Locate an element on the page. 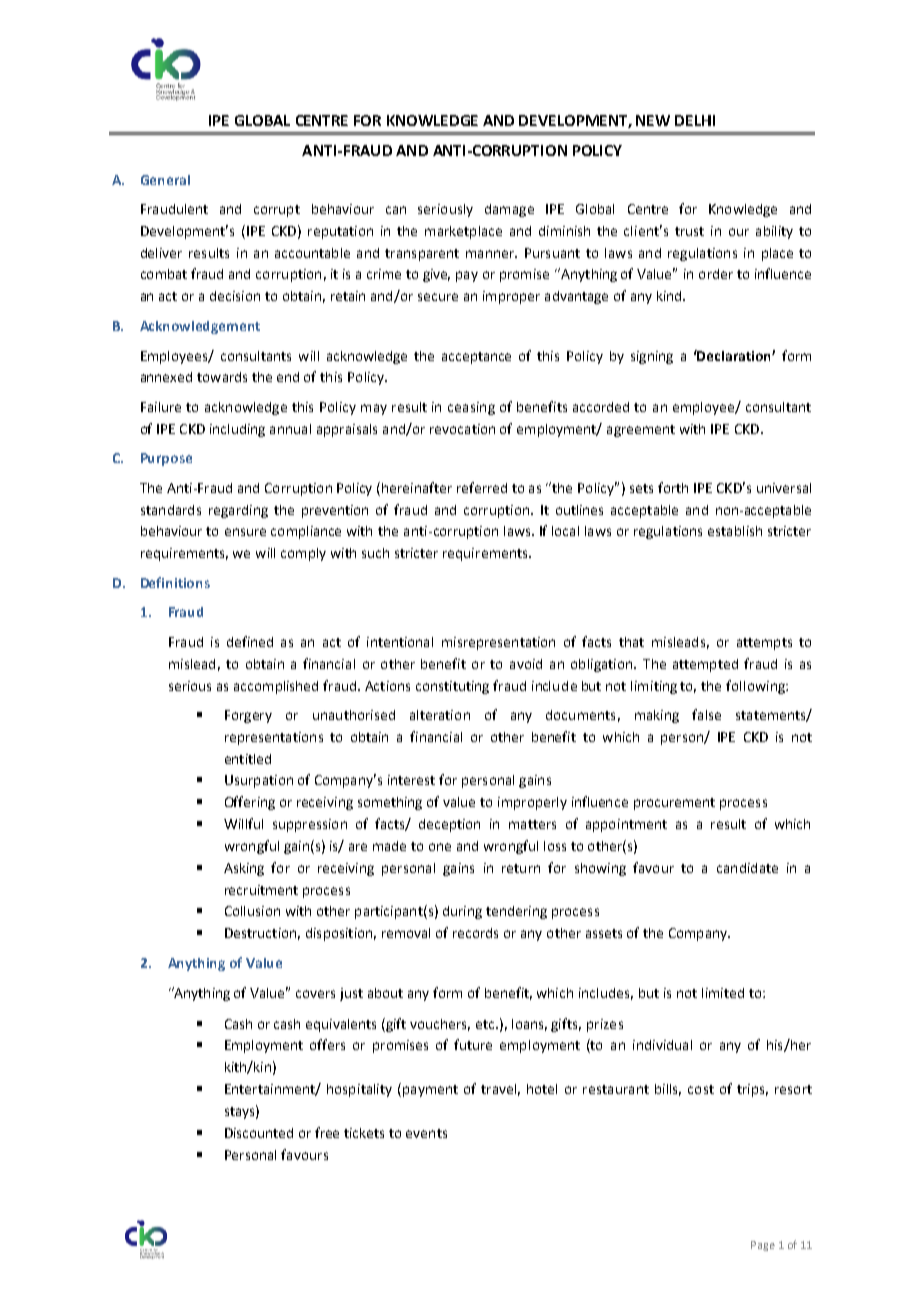 The height and width of the page is (1308, 924). events is located at coordinates (426, 1133).
